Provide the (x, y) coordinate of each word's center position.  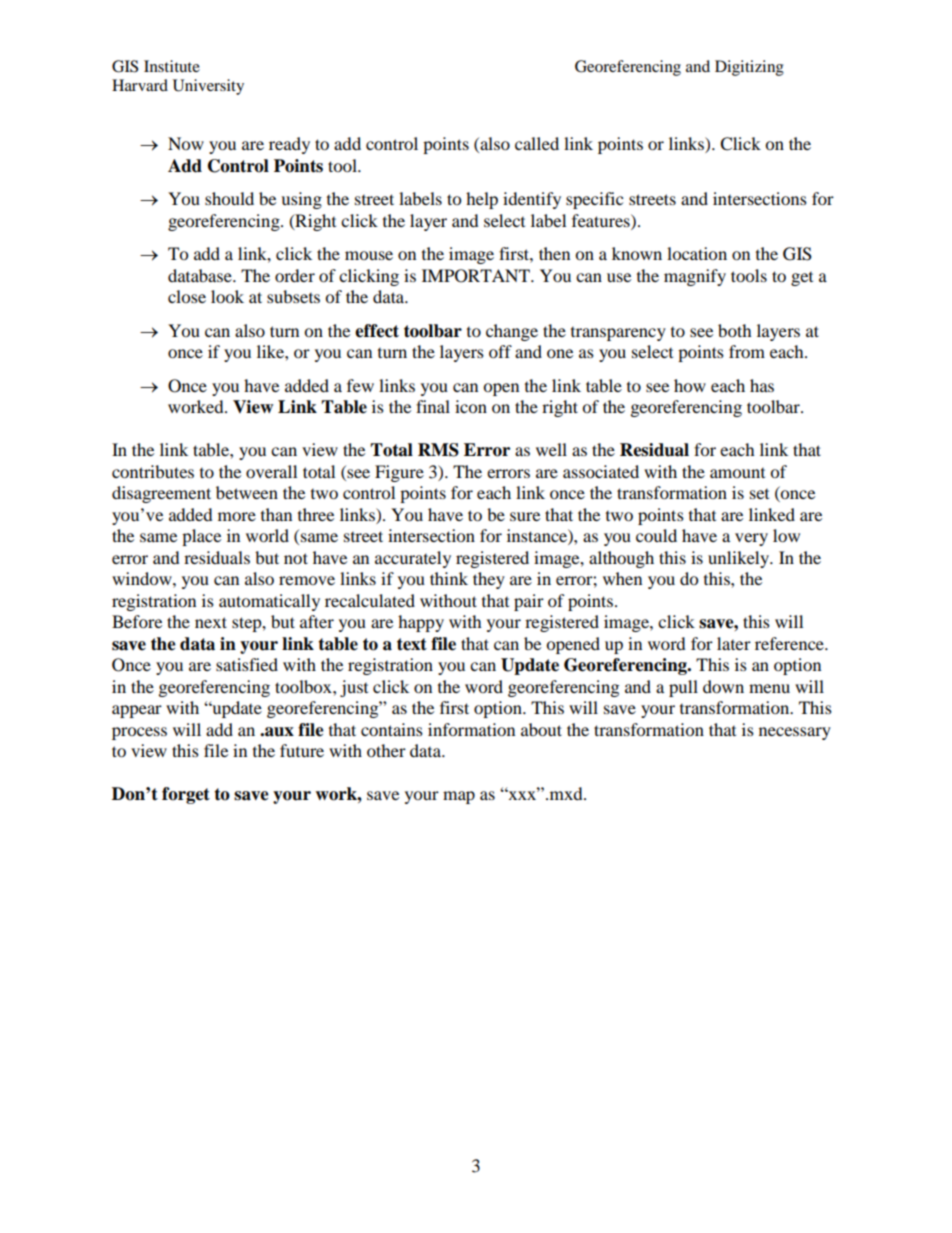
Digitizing (749, 68)
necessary (795, 733)
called (537, 143)
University (208, 87)
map (459, 797)
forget (186, 795)
